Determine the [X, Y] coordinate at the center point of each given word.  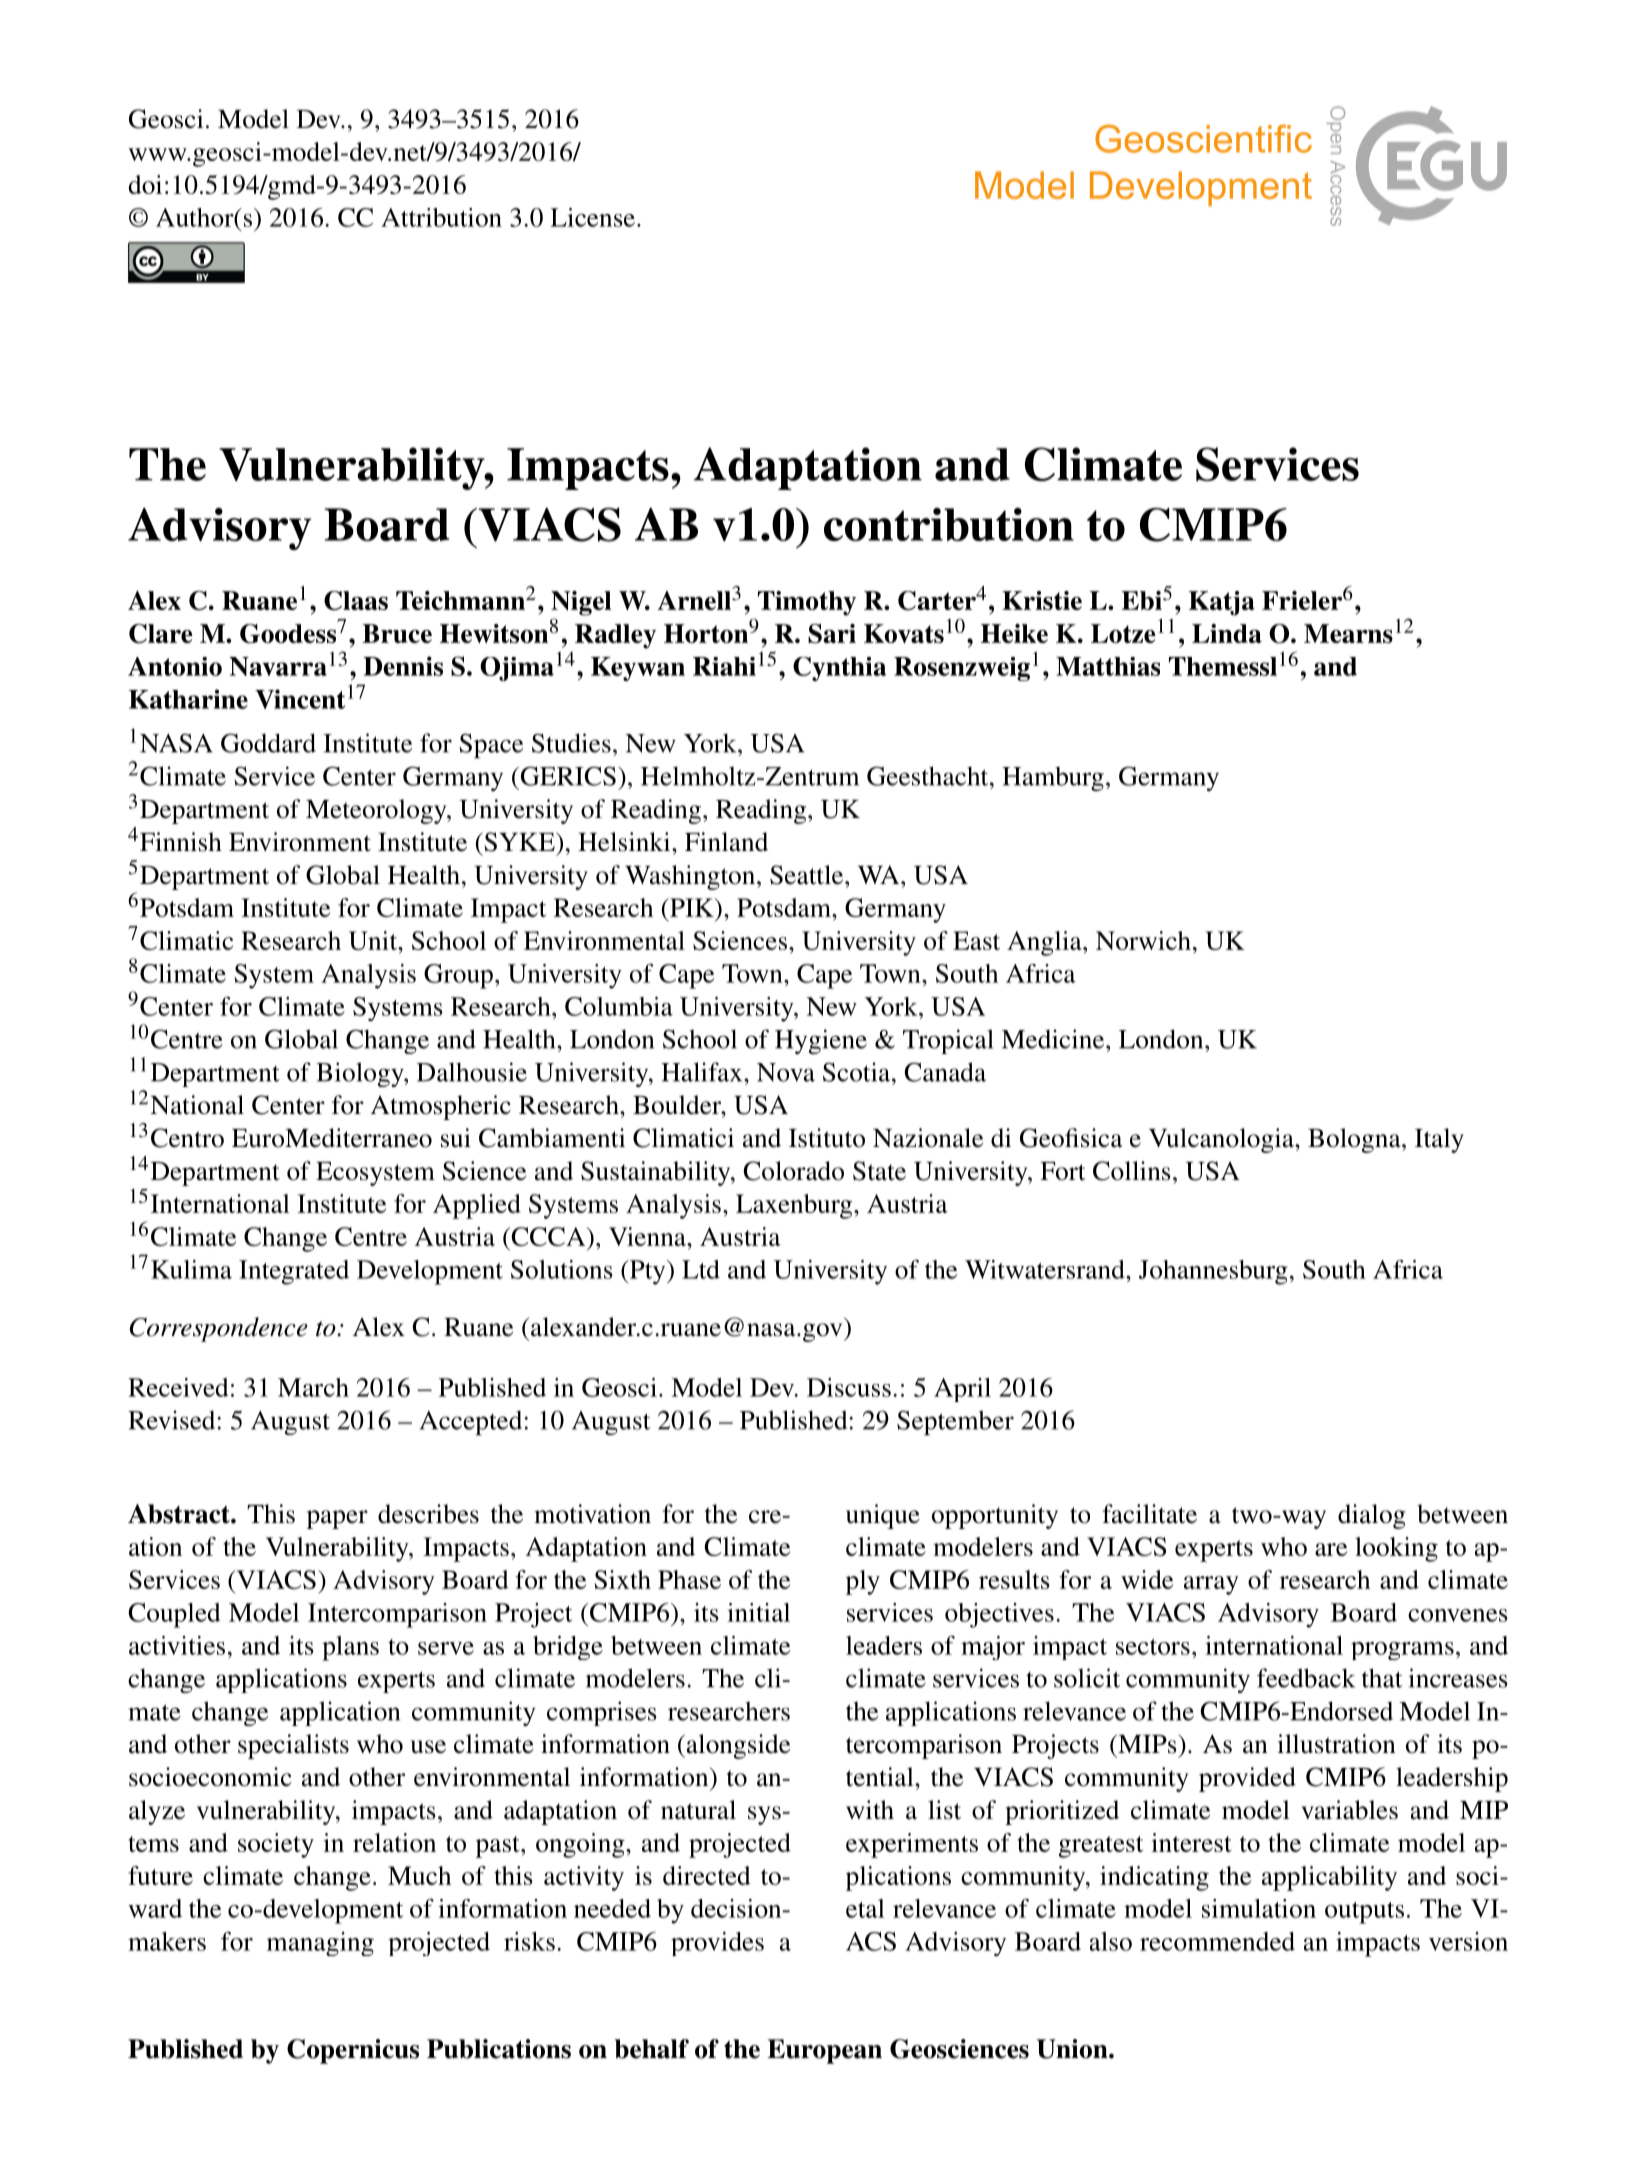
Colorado [793, 1171]
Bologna [1355, 1140]
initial [758, 1612]
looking [1396, 1549]
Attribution [441, 217]
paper [337, 1519]
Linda [1227, 633]
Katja [1222, 603]
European [824, 2051]
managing [320, 1944]
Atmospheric [441, 1107]
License [592, 217]
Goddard [268, 743]
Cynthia [839, 669]
